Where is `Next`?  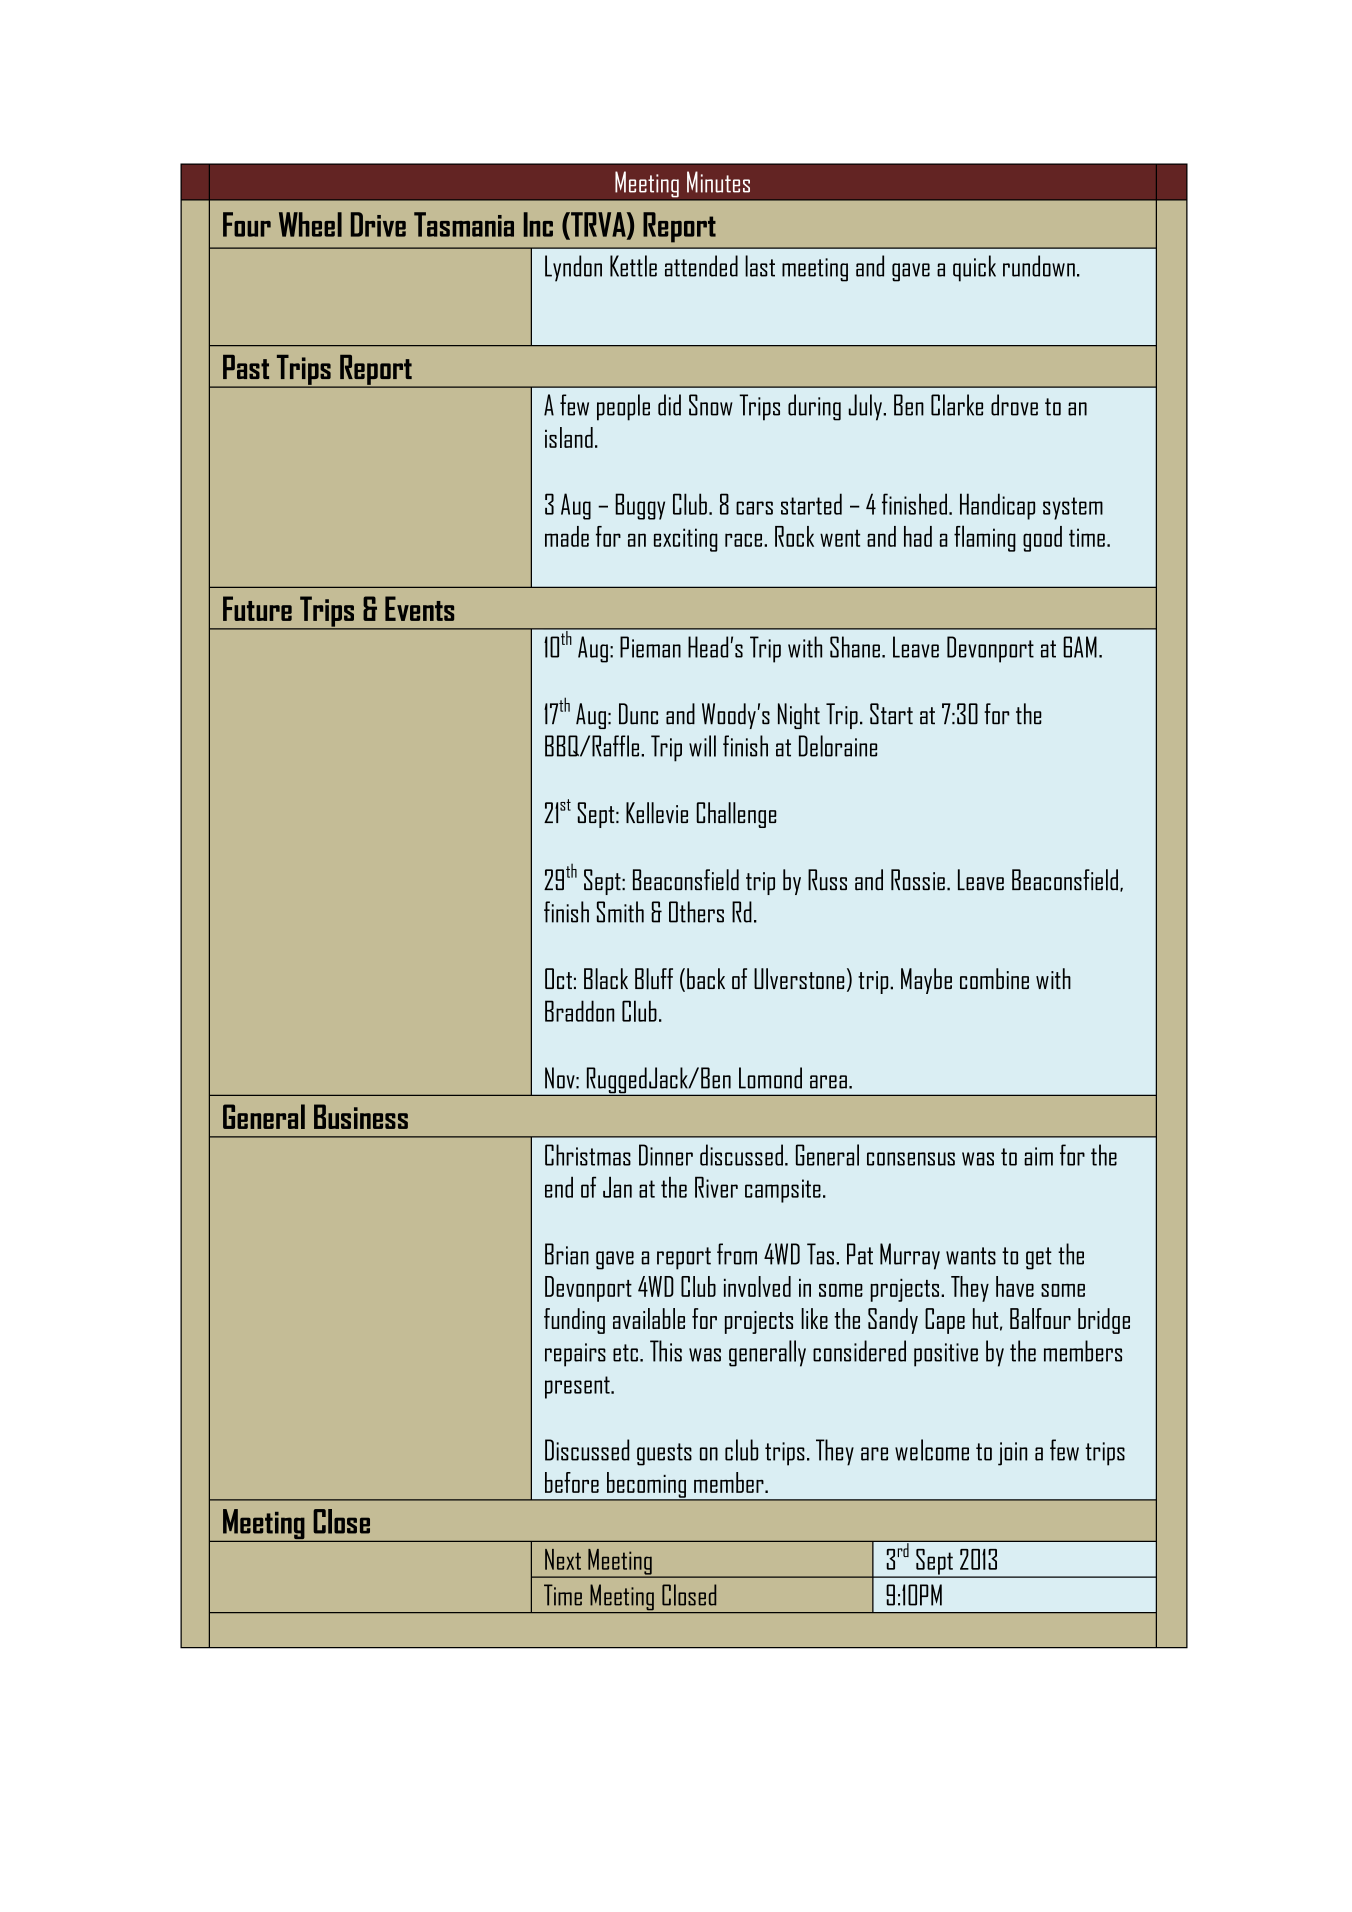 Next is located at coordinates (563, 1559).
